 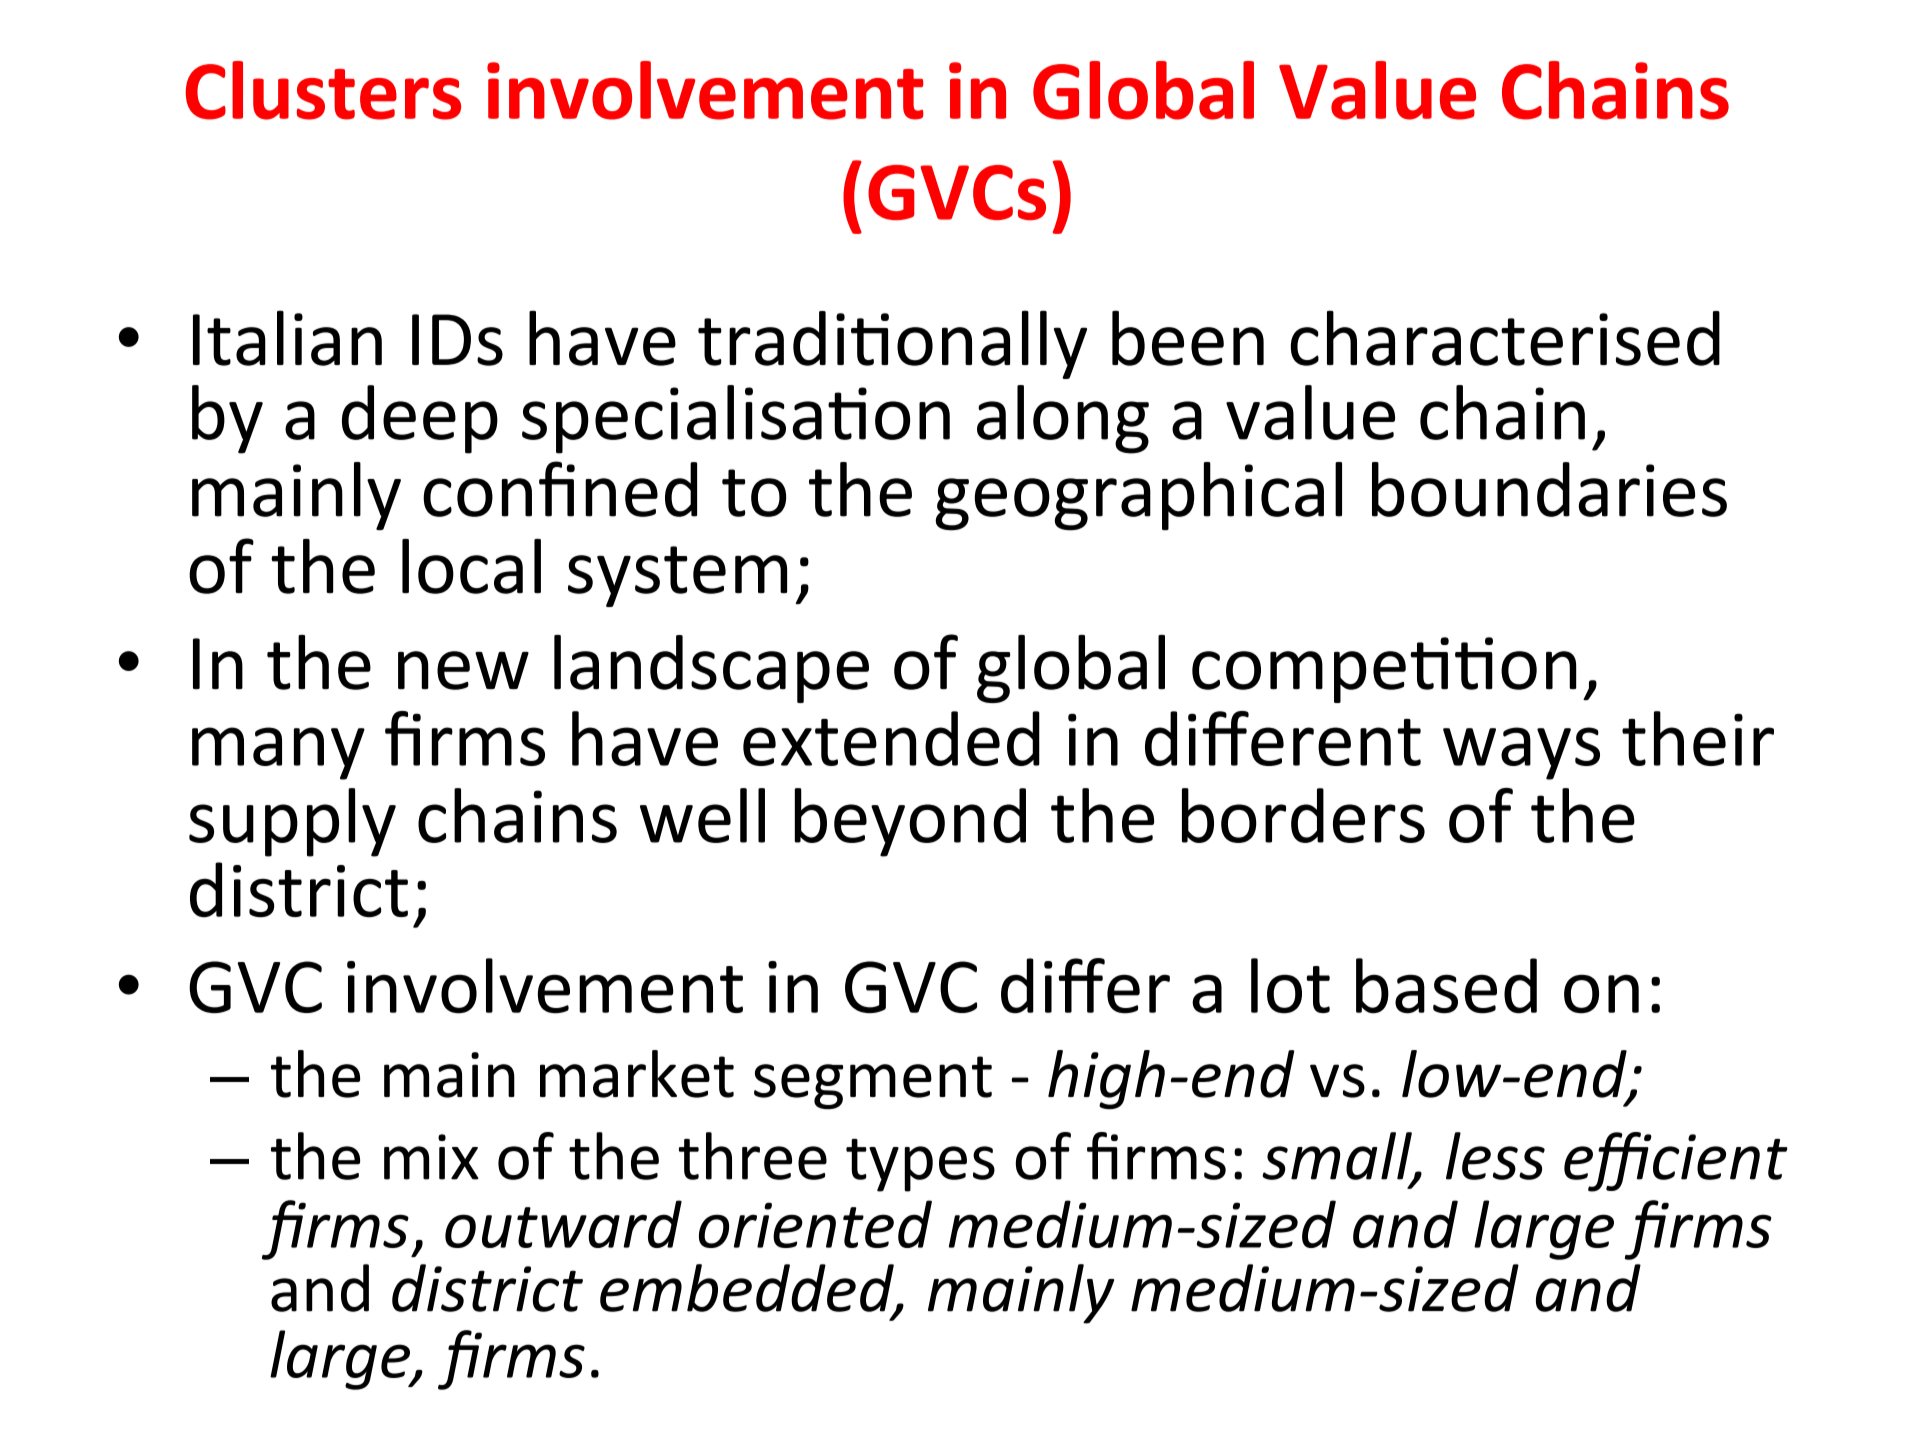 I want to click on geographical, so click(x=1138, y=496).
